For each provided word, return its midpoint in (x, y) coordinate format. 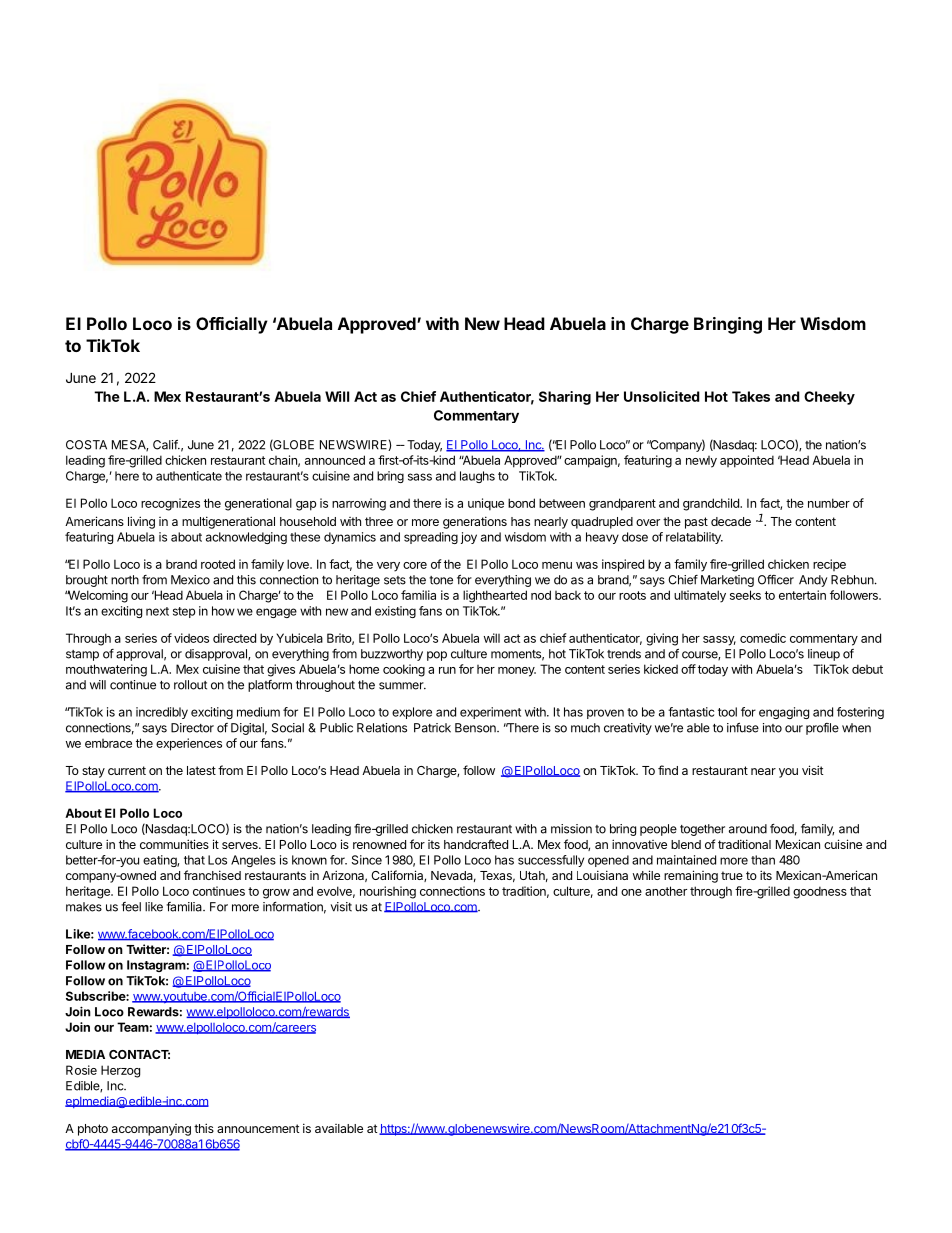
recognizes (170, 504)
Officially (232, 325)
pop (437, 656)
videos (191, 638)
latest (201, 770)
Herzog (120, 1071)
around (748, 829)
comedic (763, 638)
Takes (751, 396)
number (829, 503)
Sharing (565, 398)
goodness (820, 892)
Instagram (156, 966)
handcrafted (476, 844)
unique (486, 504)
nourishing (388, 892)
